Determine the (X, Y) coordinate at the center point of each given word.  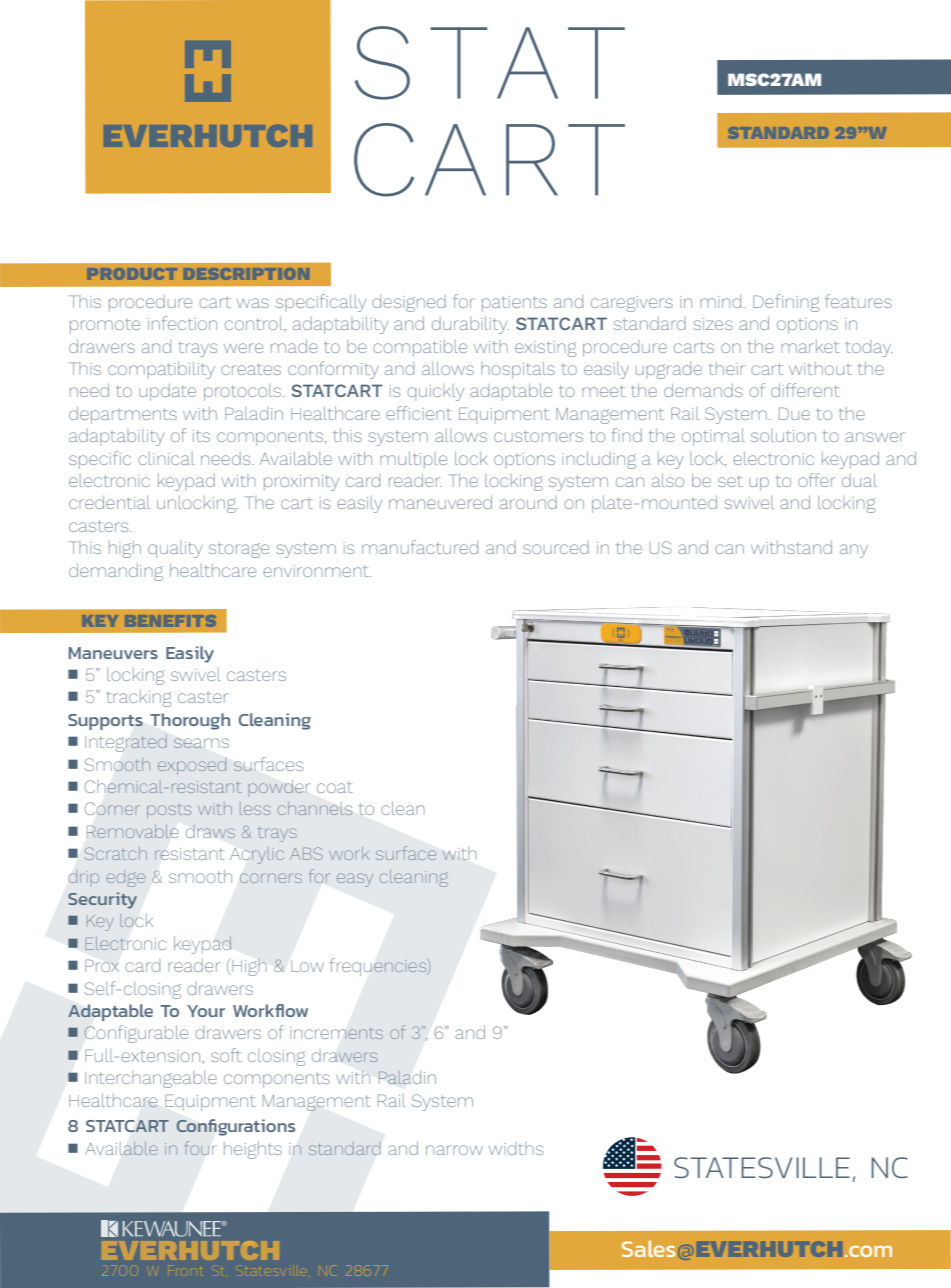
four (199, 1148)
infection (182, 323)
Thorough (190, 721)
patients (514, 304)
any (854, 551)
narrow (454, 1150)
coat (335, 787)
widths (516, 1148)
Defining (786, 303)
